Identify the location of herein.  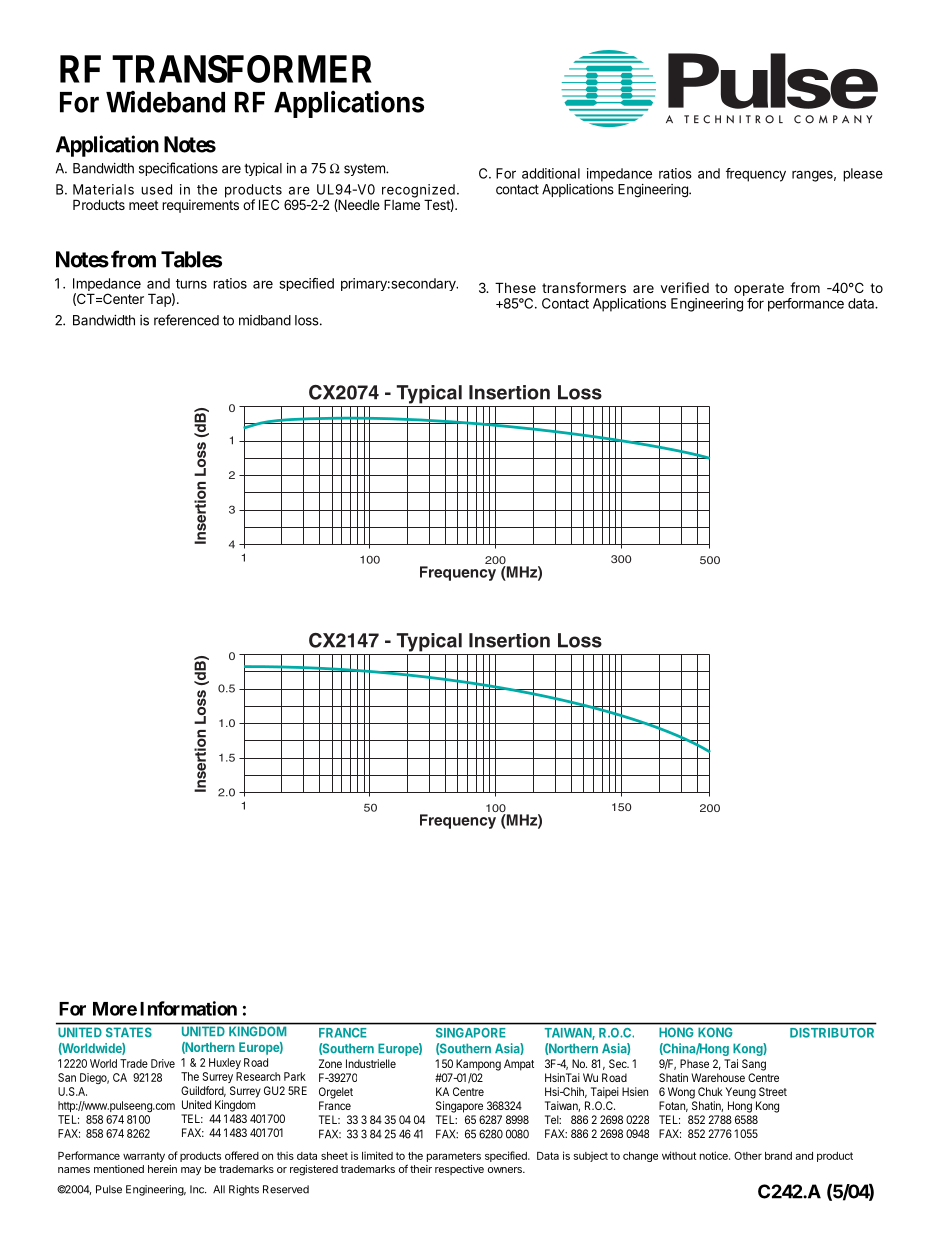
(162, 1169).
